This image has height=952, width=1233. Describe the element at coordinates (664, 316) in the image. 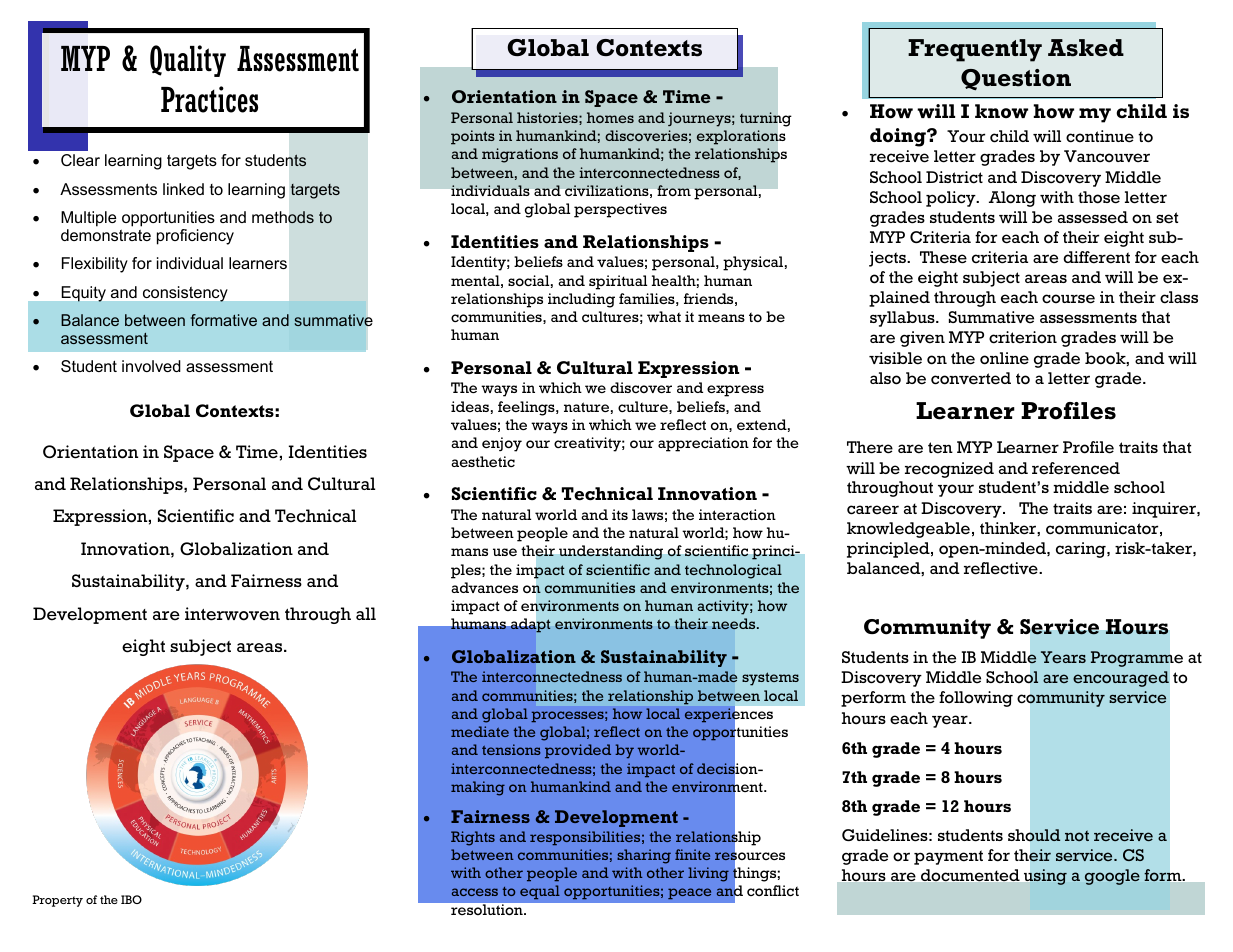

I see `what` at that location.
